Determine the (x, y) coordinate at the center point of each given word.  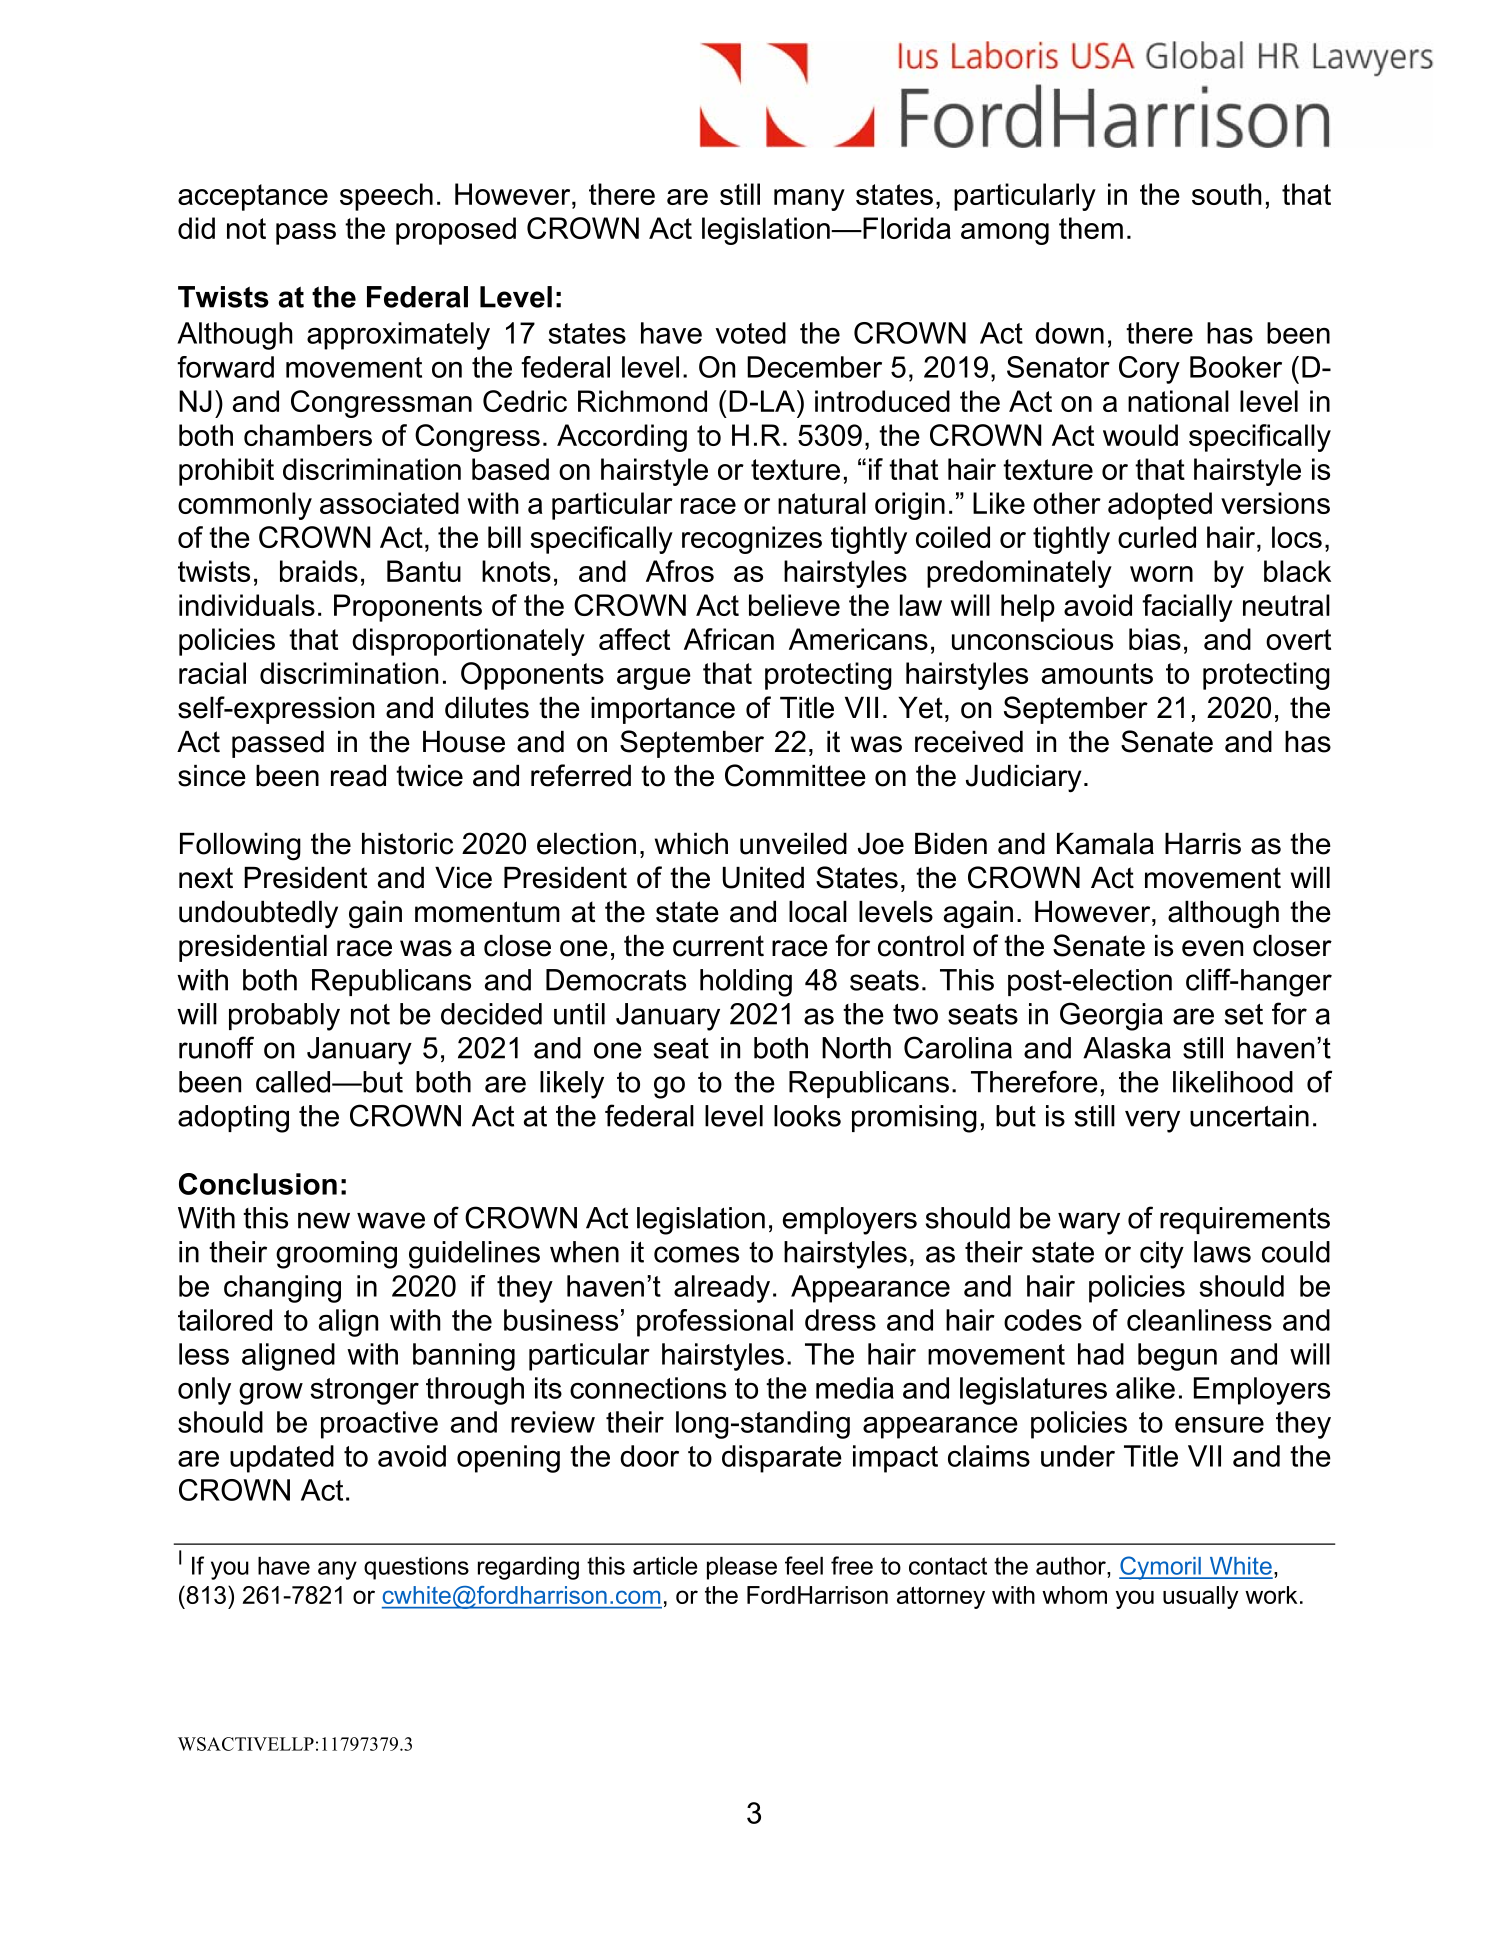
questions (416, 1568)
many (809, 200)
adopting (233, 1119)
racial (212, 673)
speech (386, 197)
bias (1155, 639)
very (1152, 1121)
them (1091, 228)
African (729, 639)
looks (807, 1116)
